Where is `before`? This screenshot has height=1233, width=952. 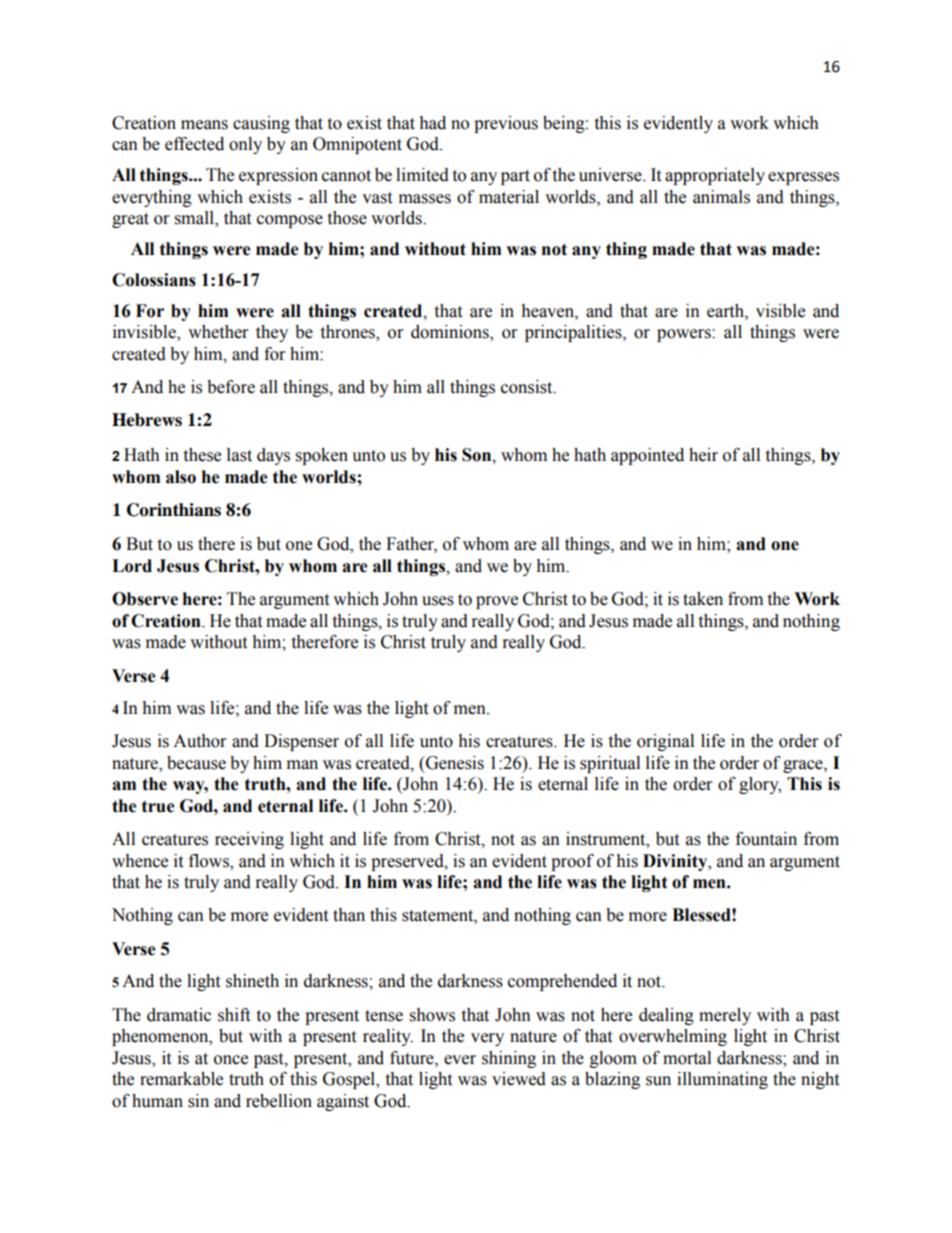
before is located at coordinates (231, 387).
